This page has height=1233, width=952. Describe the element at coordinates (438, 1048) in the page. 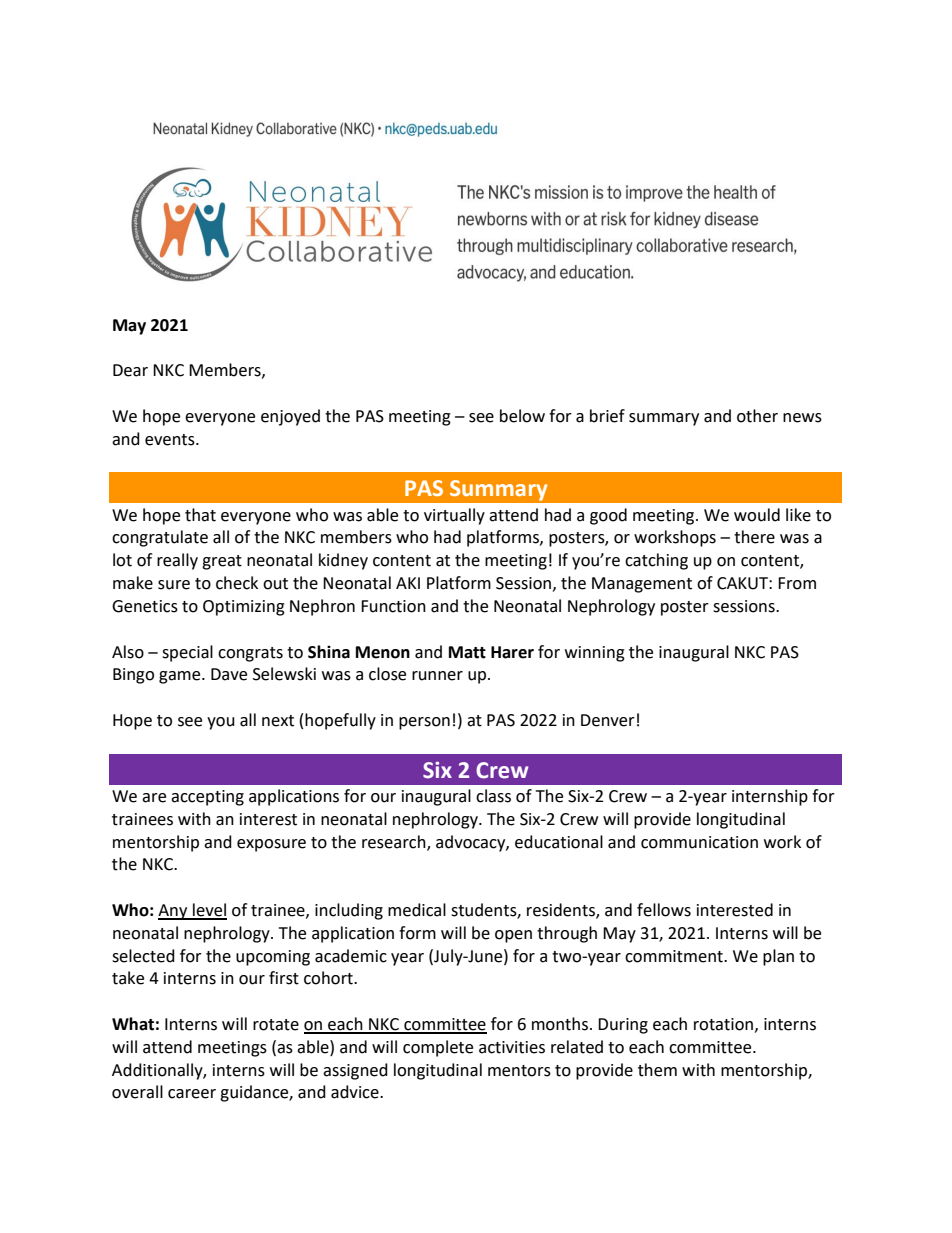

I see `complete` at that location.
